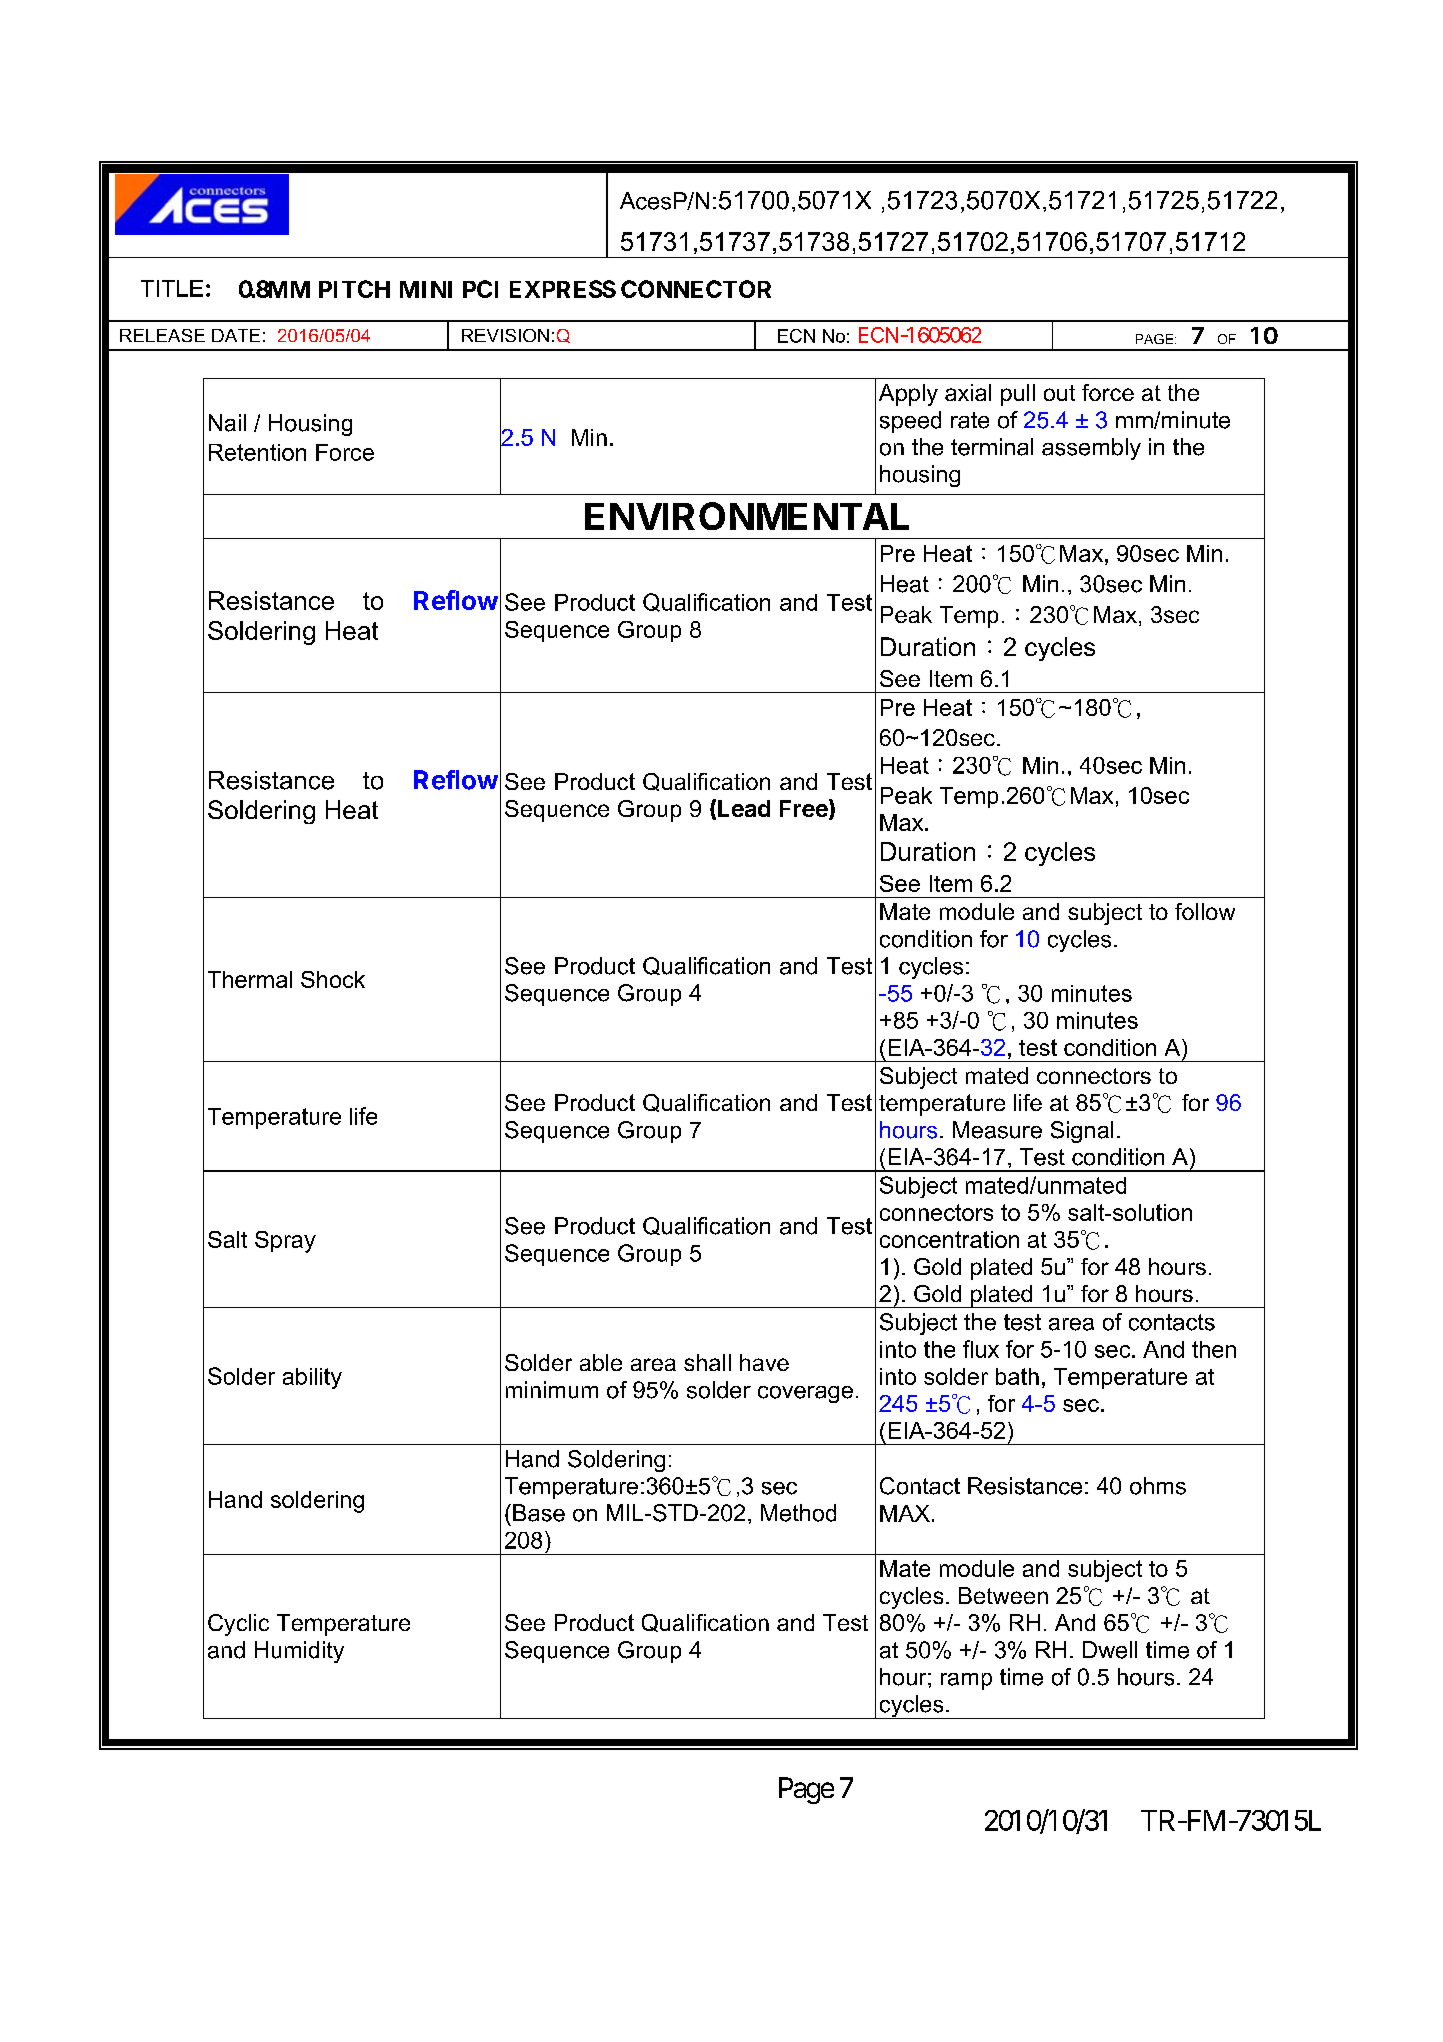  Describe the element at coordinates (1205, 911) in the screenshot. I see `follow` at that location.
